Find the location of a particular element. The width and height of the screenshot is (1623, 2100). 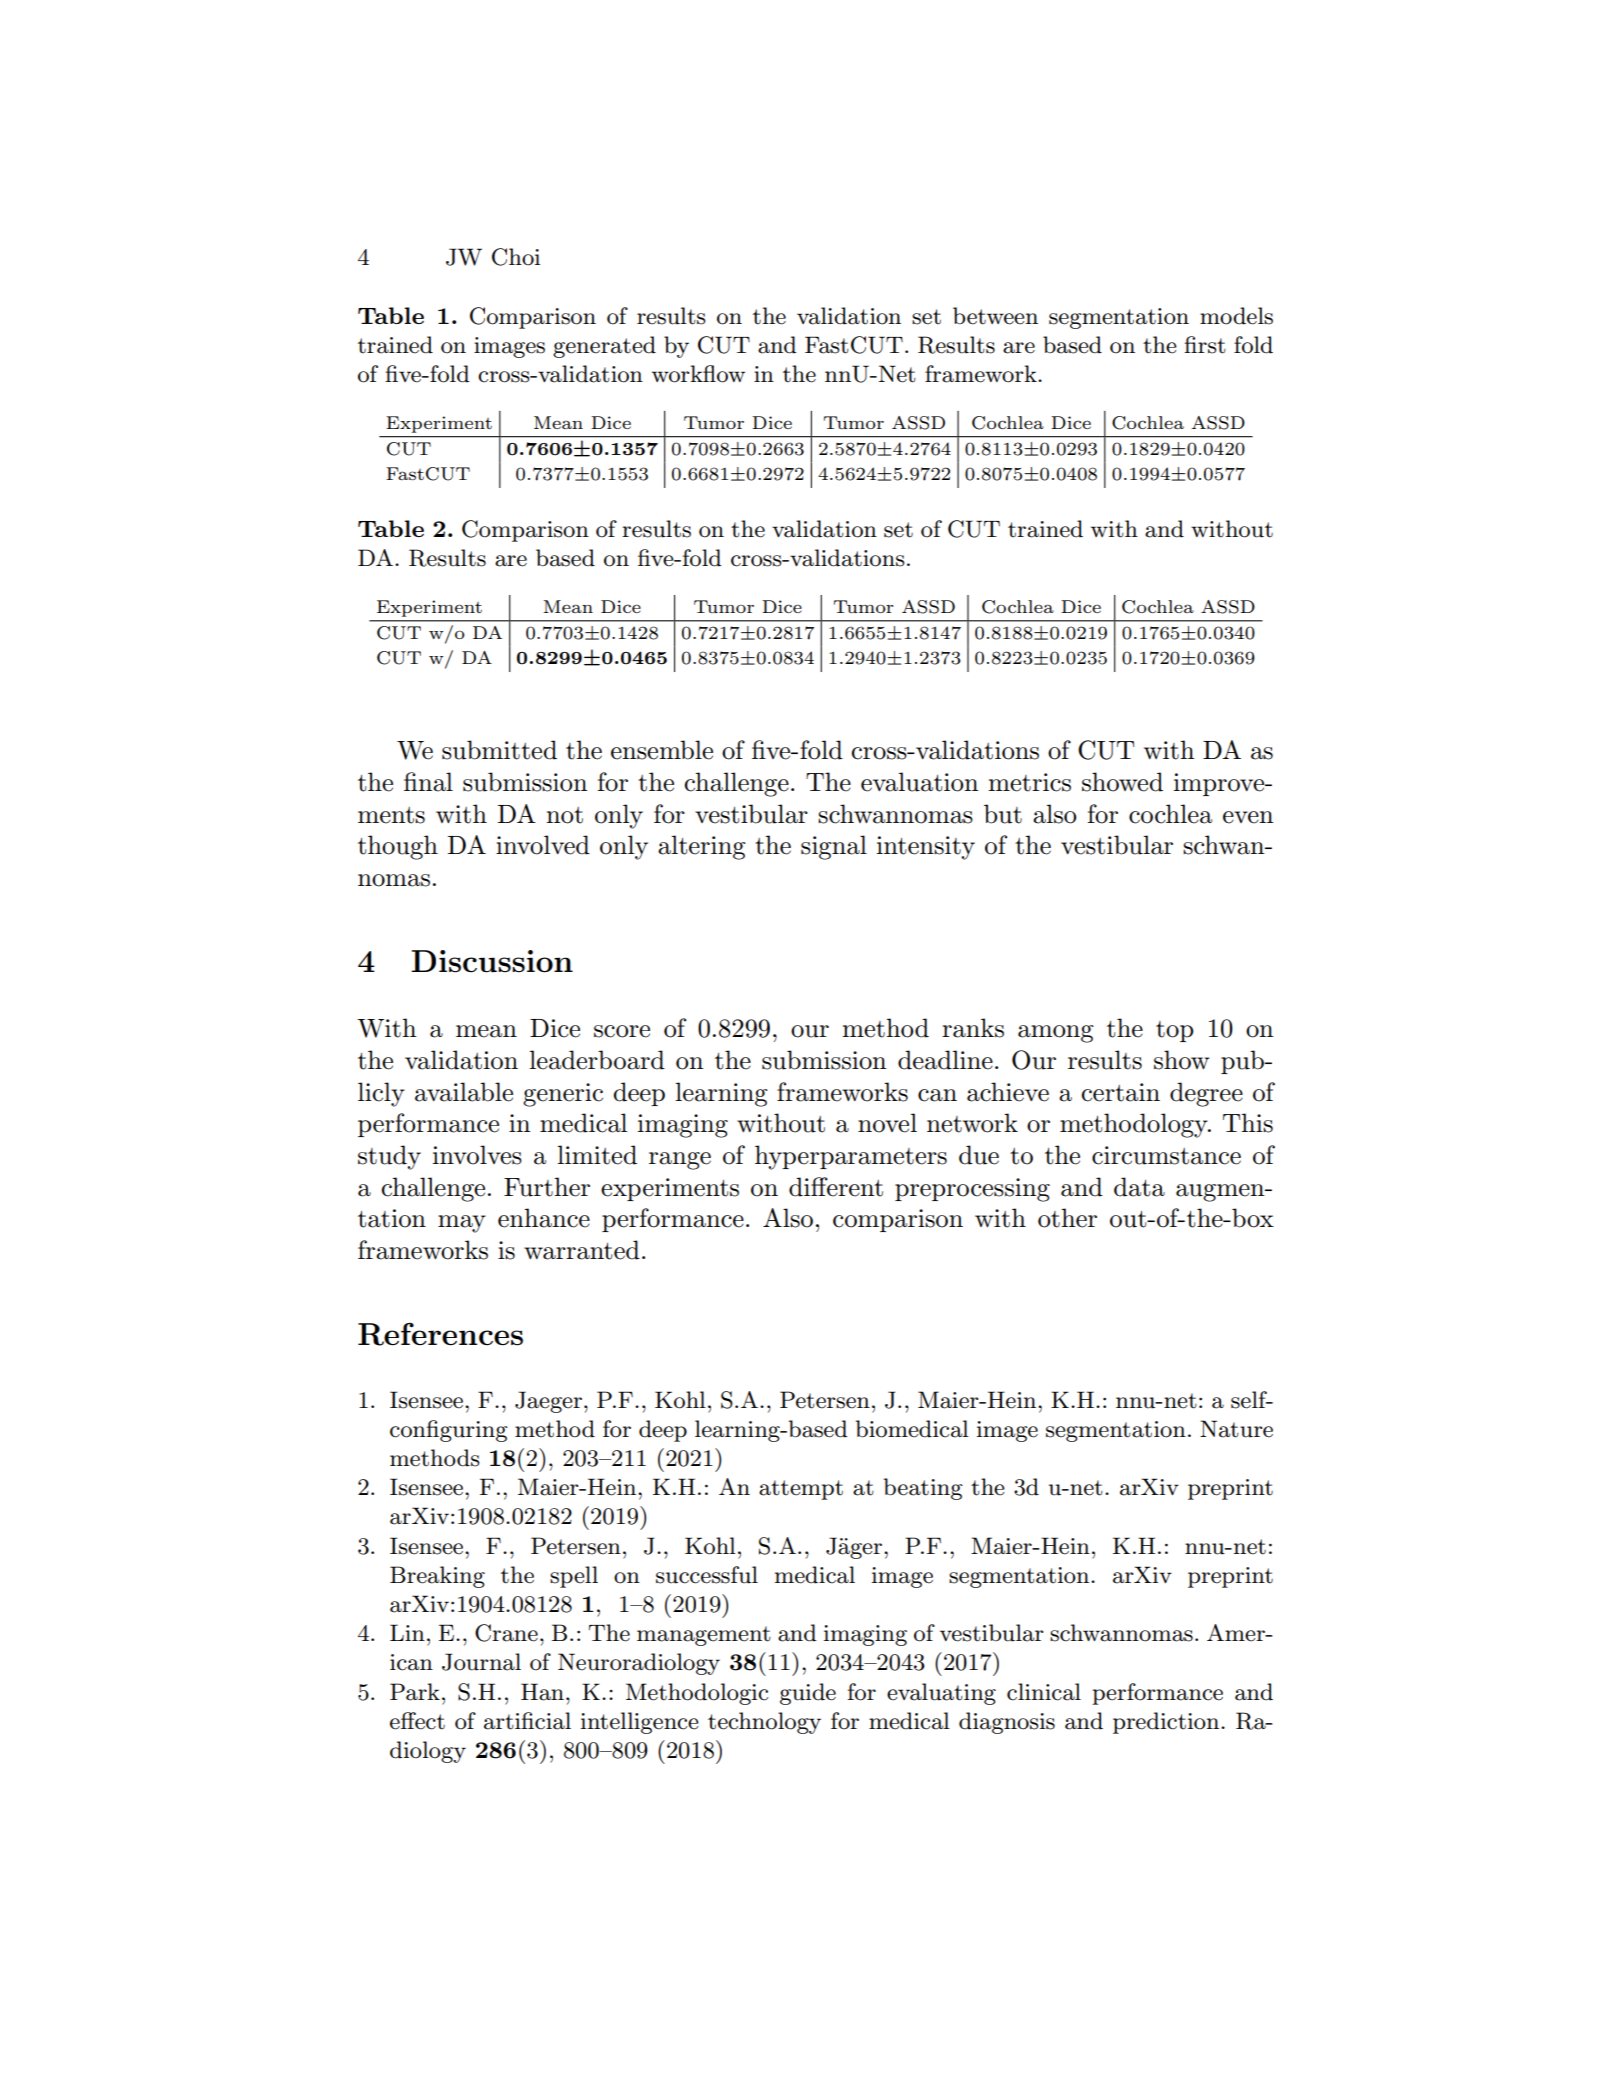

Crane is located at coordinates (506, 1633).
